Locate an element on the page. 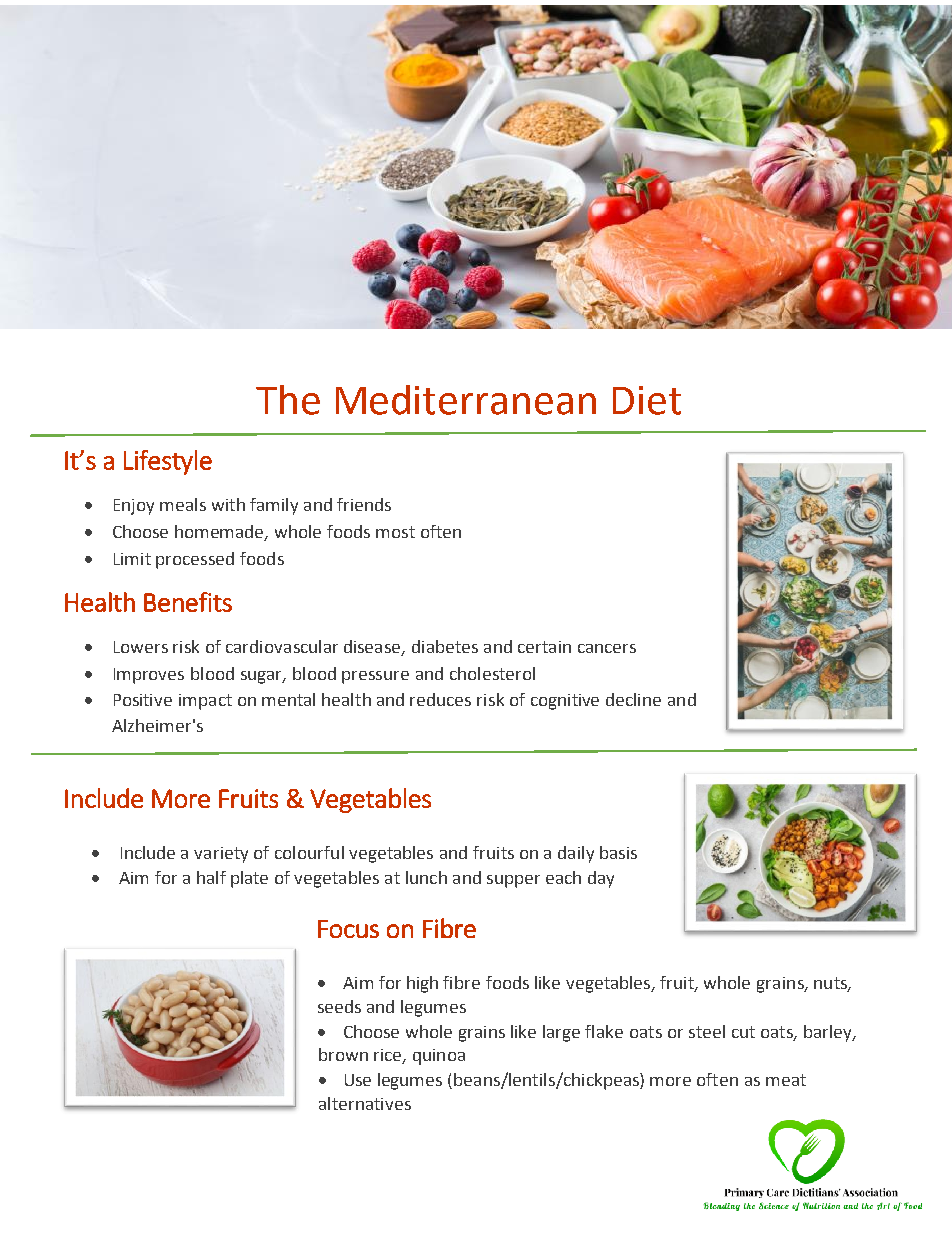 This document has height=1233, width=952. impact is located at coordinates (205, 702).
